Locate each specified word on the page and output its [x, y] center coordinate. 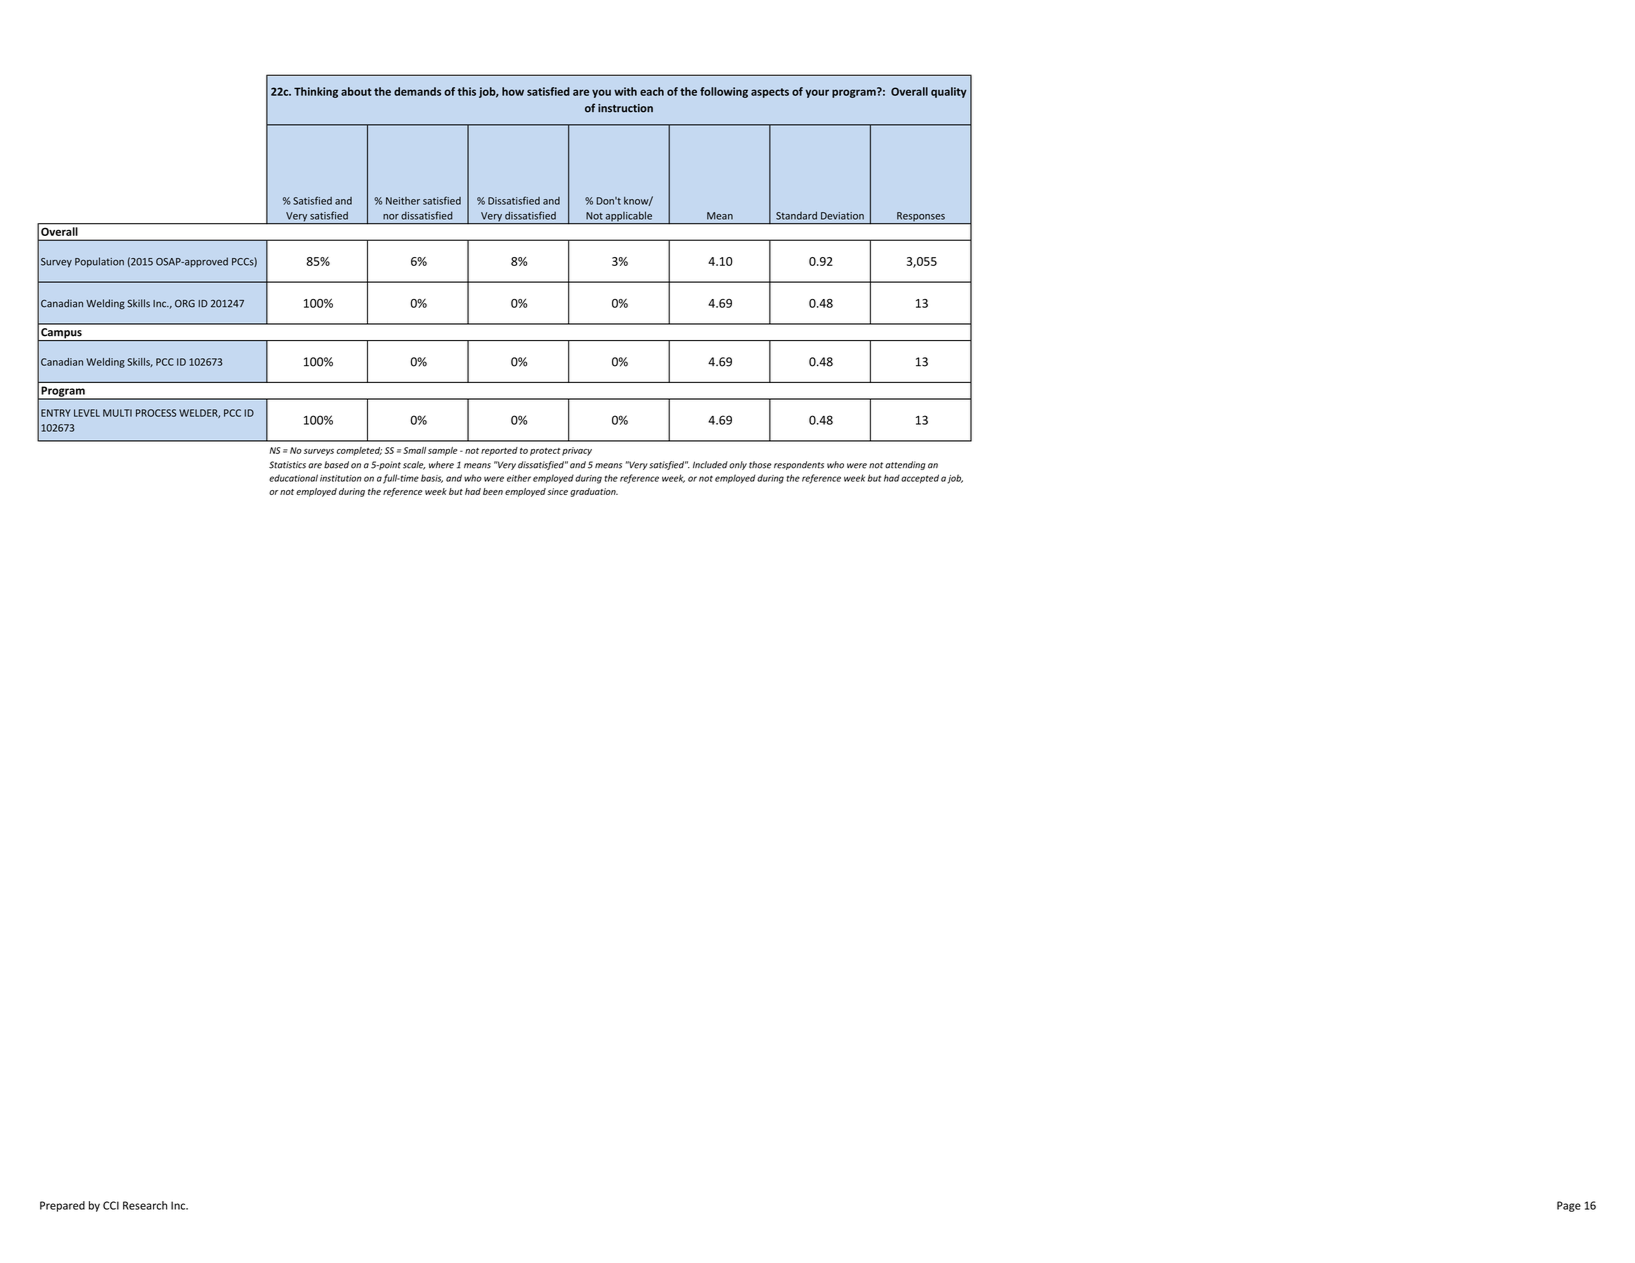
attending [905, 465]
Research [145, 1205]
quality [949, 92]
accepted [920, 479]
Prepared [62, 1206]
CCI [111, 1205]
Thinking [316, 92]
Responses [921, 218]
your [817, 93]
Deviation [842, 216]
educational [293, 478]
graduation [594, 492]
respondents [799, 465]
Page [1569, 1206]
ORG [185, 303]
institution [341, 478]
